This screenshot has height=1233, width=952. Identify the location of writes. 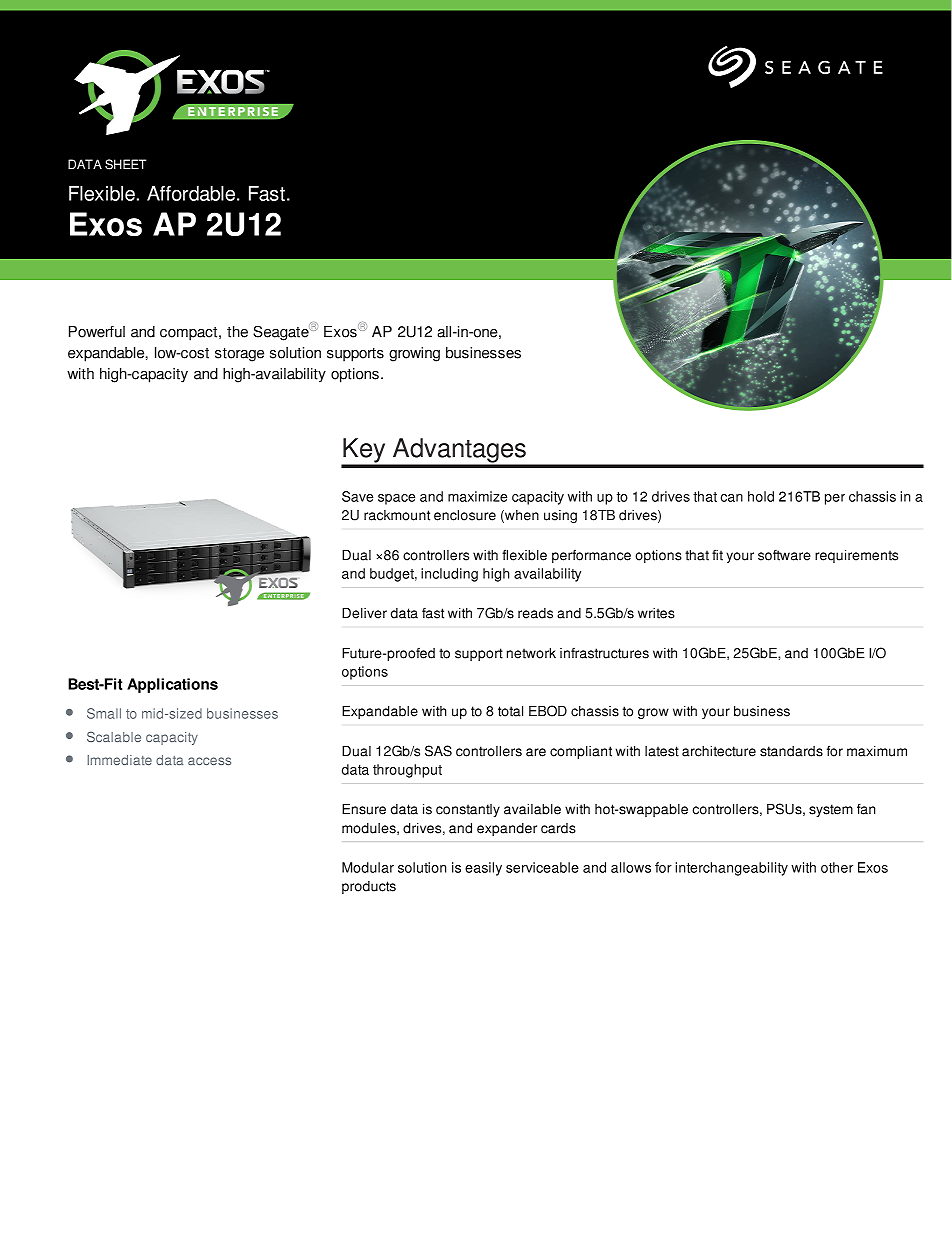
(656, 613).
